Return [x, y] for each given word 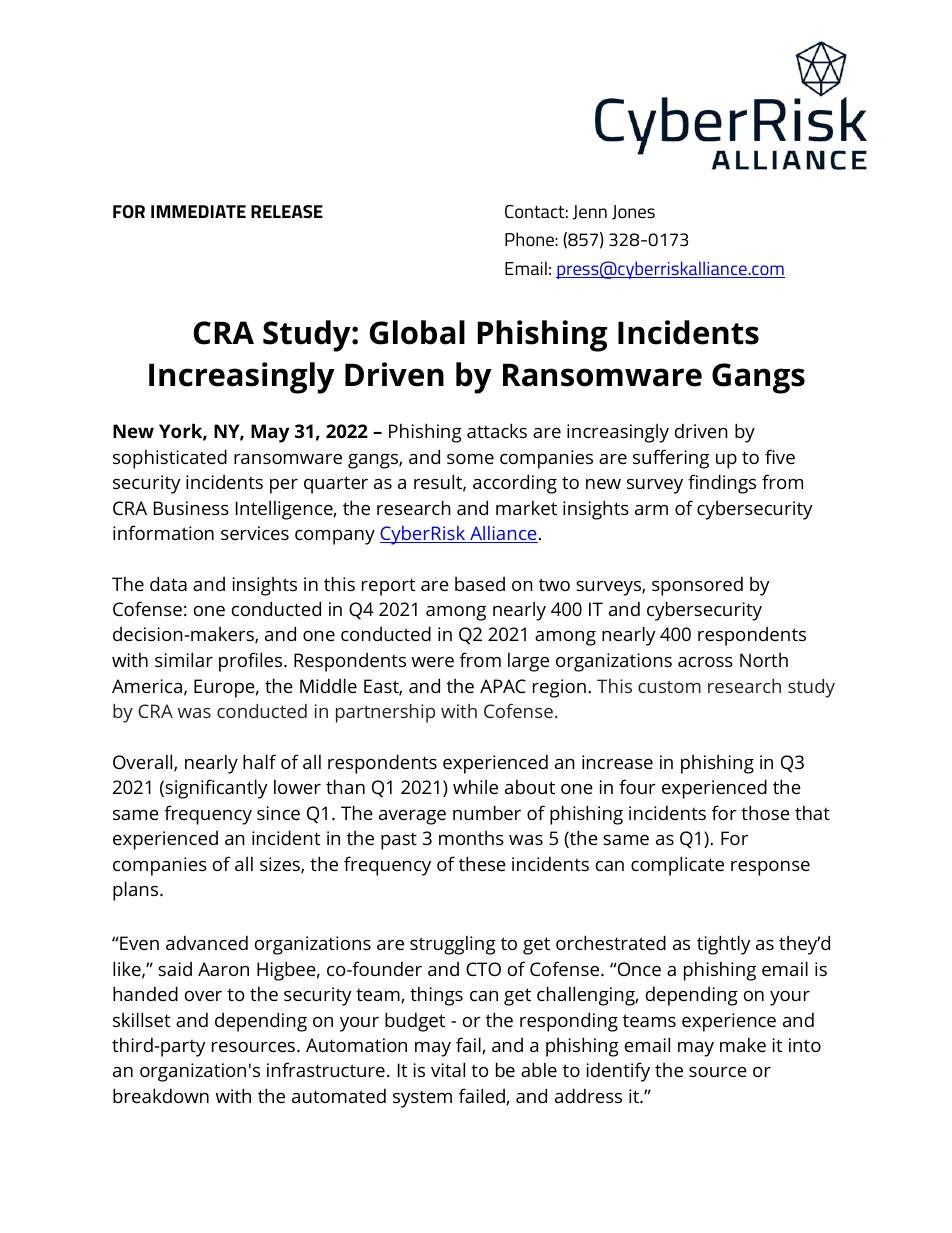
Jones [633, 212]
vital [448, 1069]
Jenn [590, 212]
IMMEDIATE [198, 211]
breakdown [161, 1095]
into [805, 1045]
